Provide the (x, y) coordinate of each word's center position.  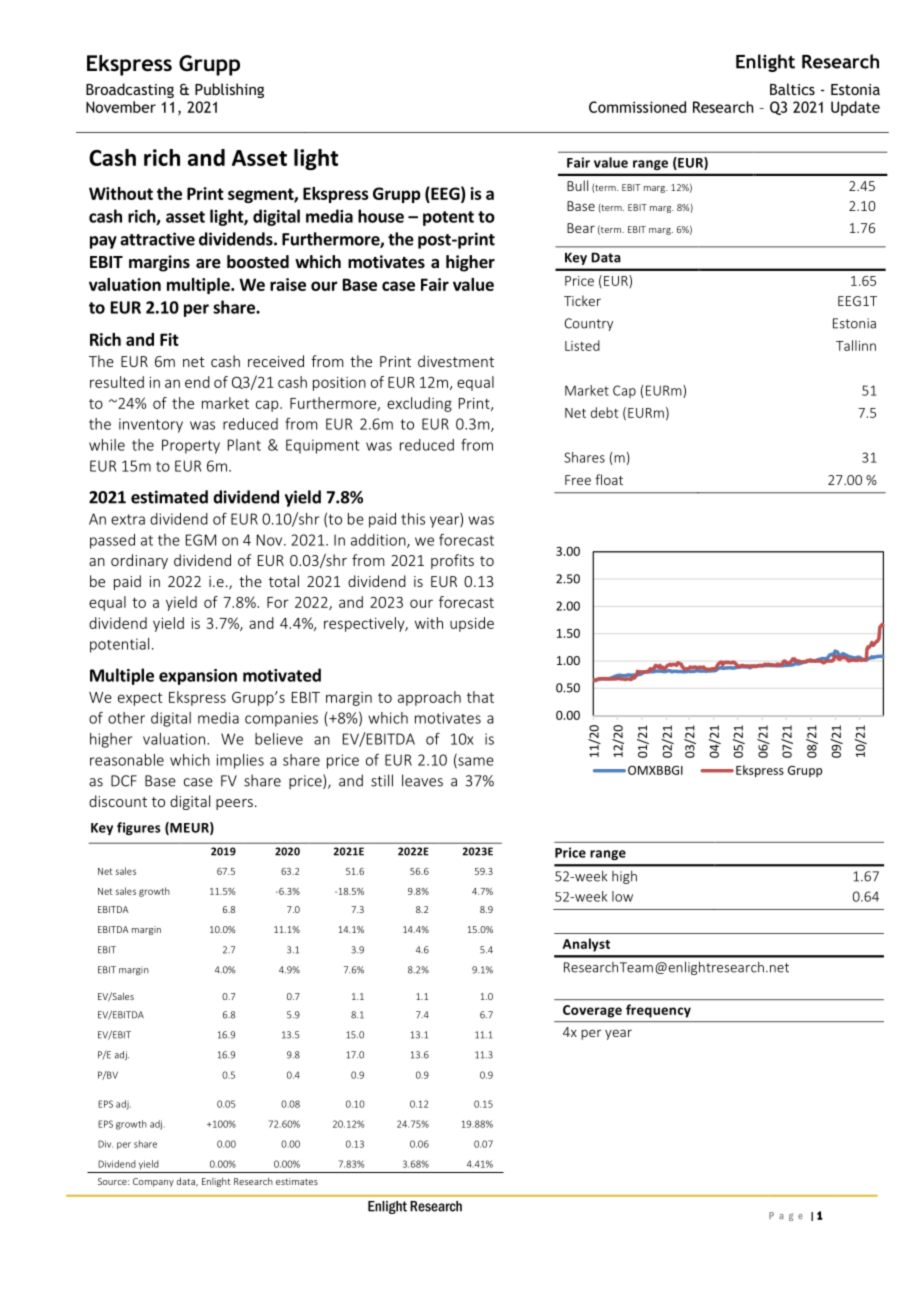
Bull (577, 185)
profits (452, 561)
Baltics (792, 89)
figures (139, 828)
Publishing (229, 90)
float (609, 479)
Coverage (592, 1011)
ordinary (139, 561)
